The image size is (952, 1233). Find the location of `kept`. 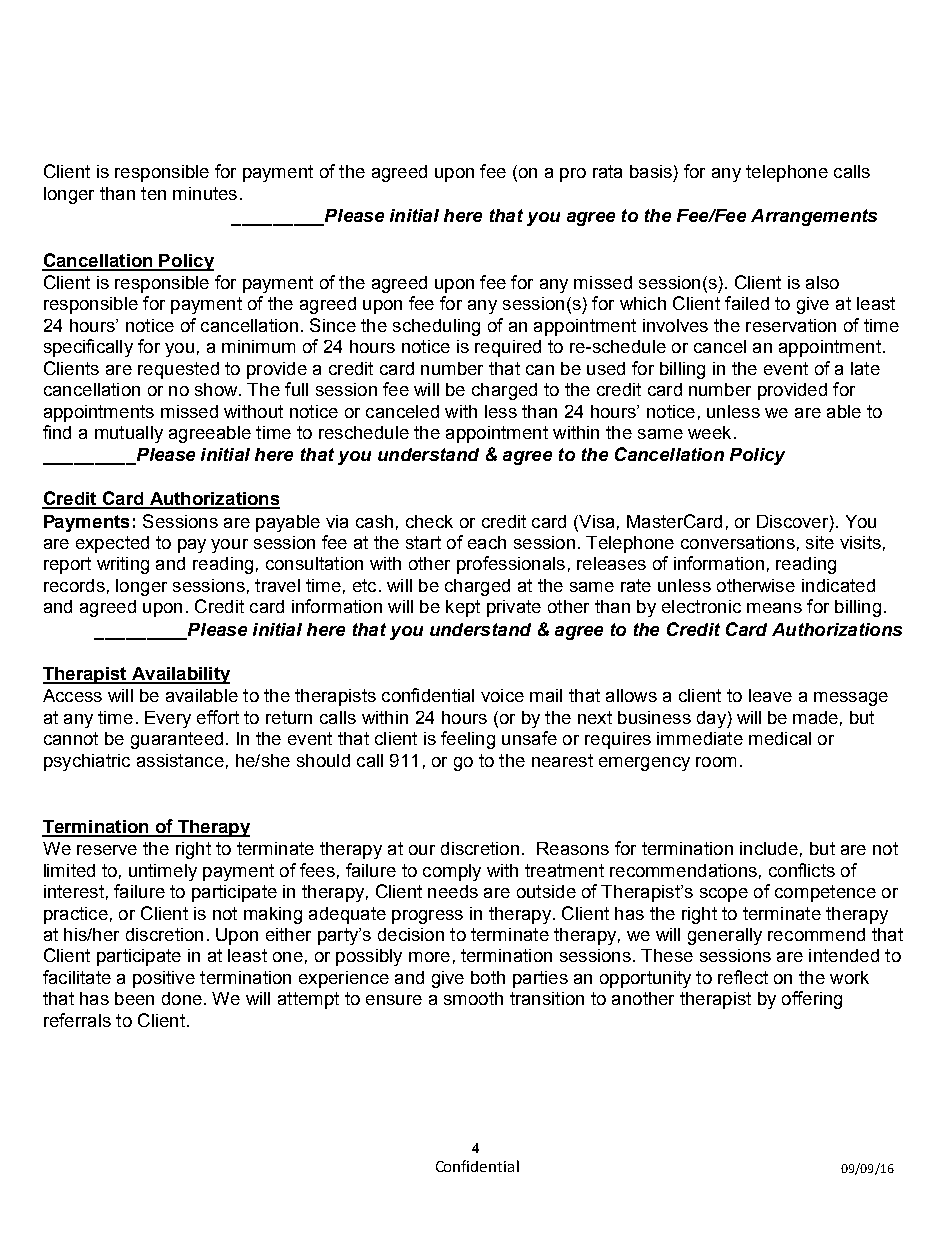

kept is located at coordinates (463, 608).
